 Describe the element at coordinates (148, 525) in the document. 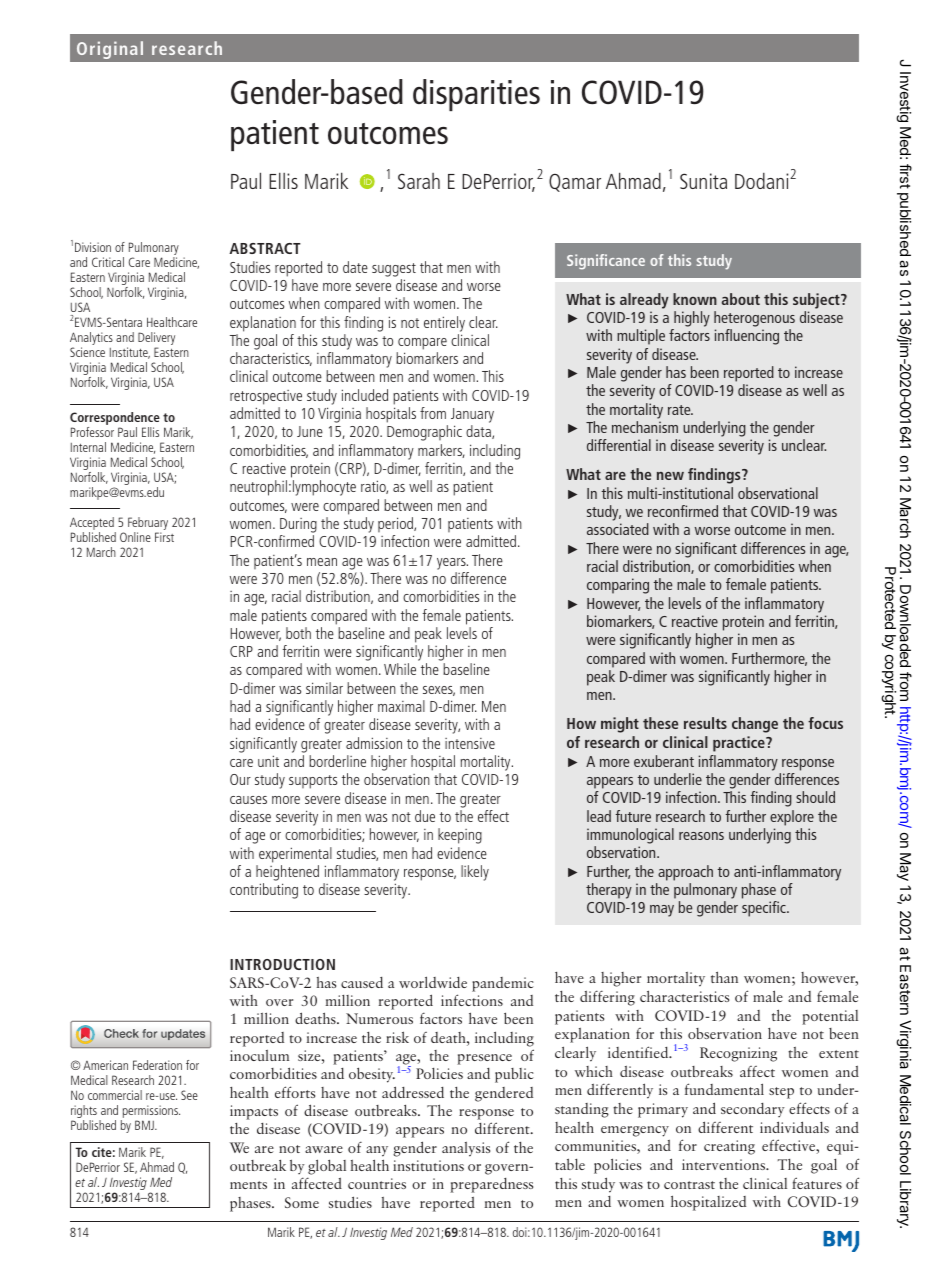

I see `February` at that location.
